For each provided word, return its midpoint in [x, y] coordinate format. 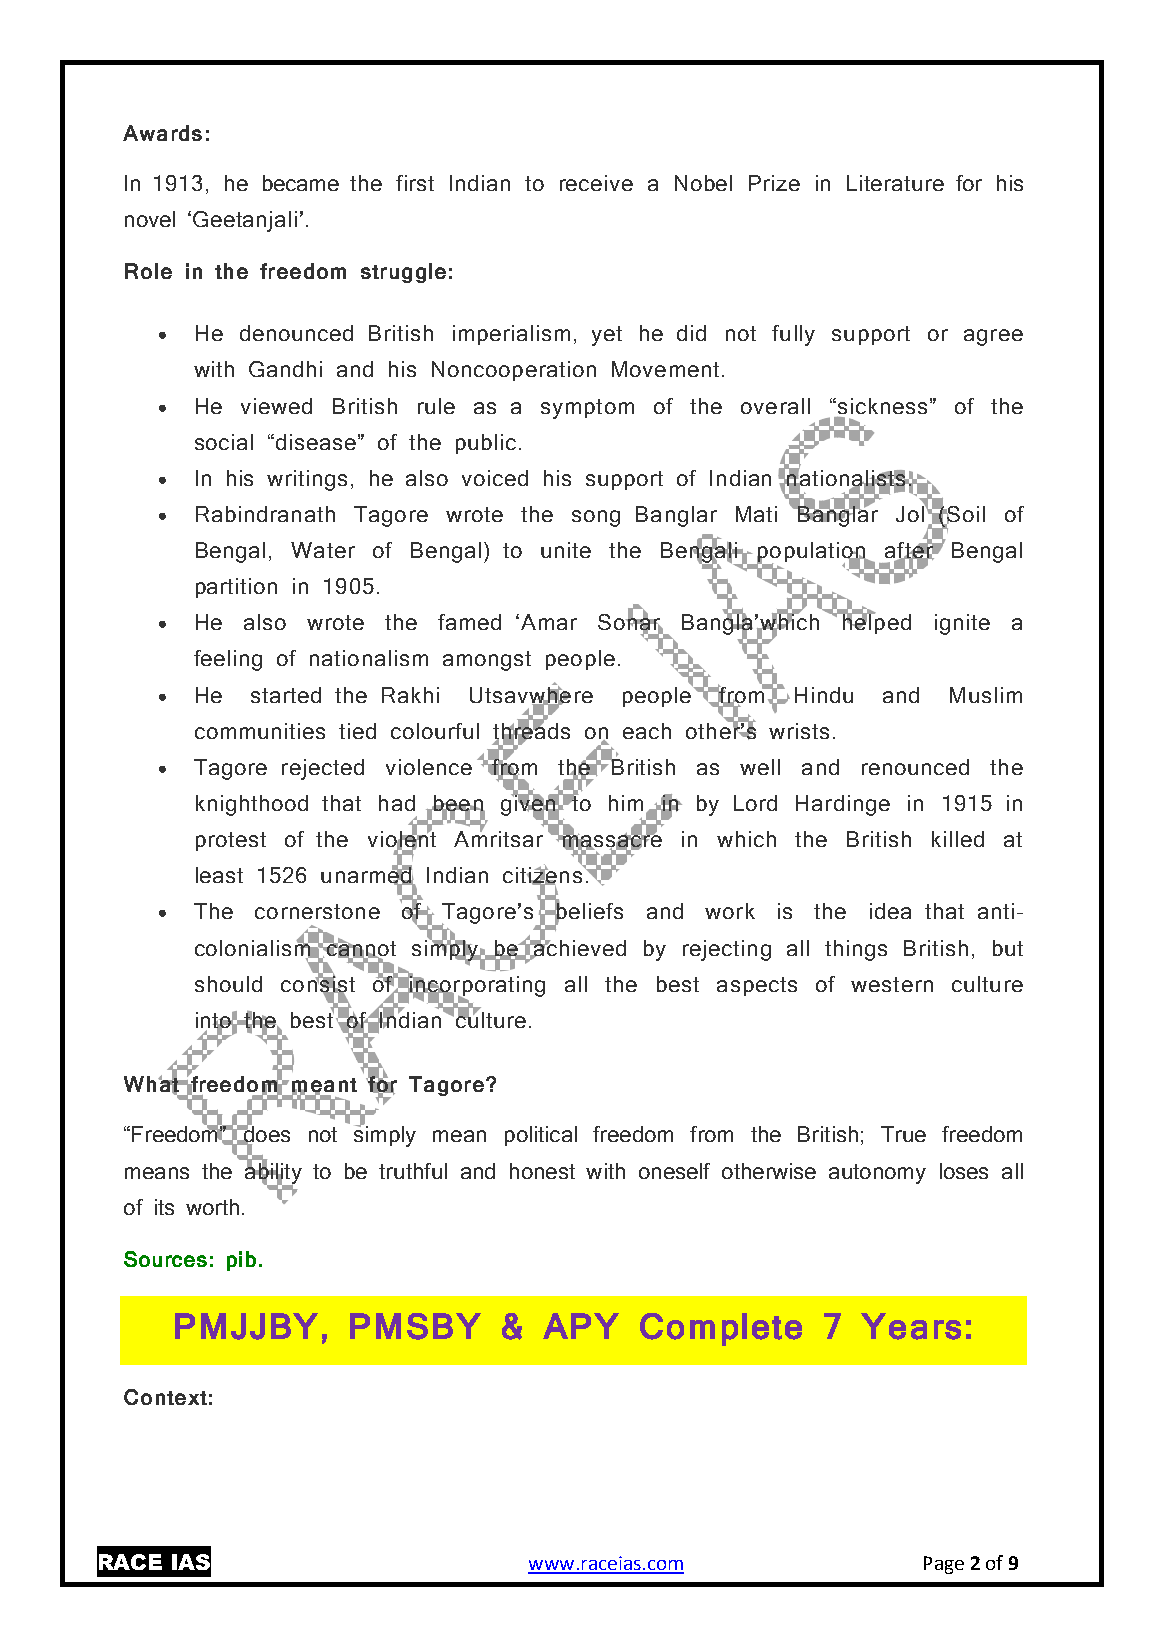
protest [231, 841]
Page [944, 1565]
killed [958, 839]
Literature [895, 183]
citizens [543, 875]
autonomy [877, 1174]
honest [542, 1171]
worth [212, 1207]
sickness [881, 406]
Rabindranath [265, 514]
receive [596, 183]
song [596, 518]
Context [165, 1397]
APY [581, 1326]
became [301, 183]
